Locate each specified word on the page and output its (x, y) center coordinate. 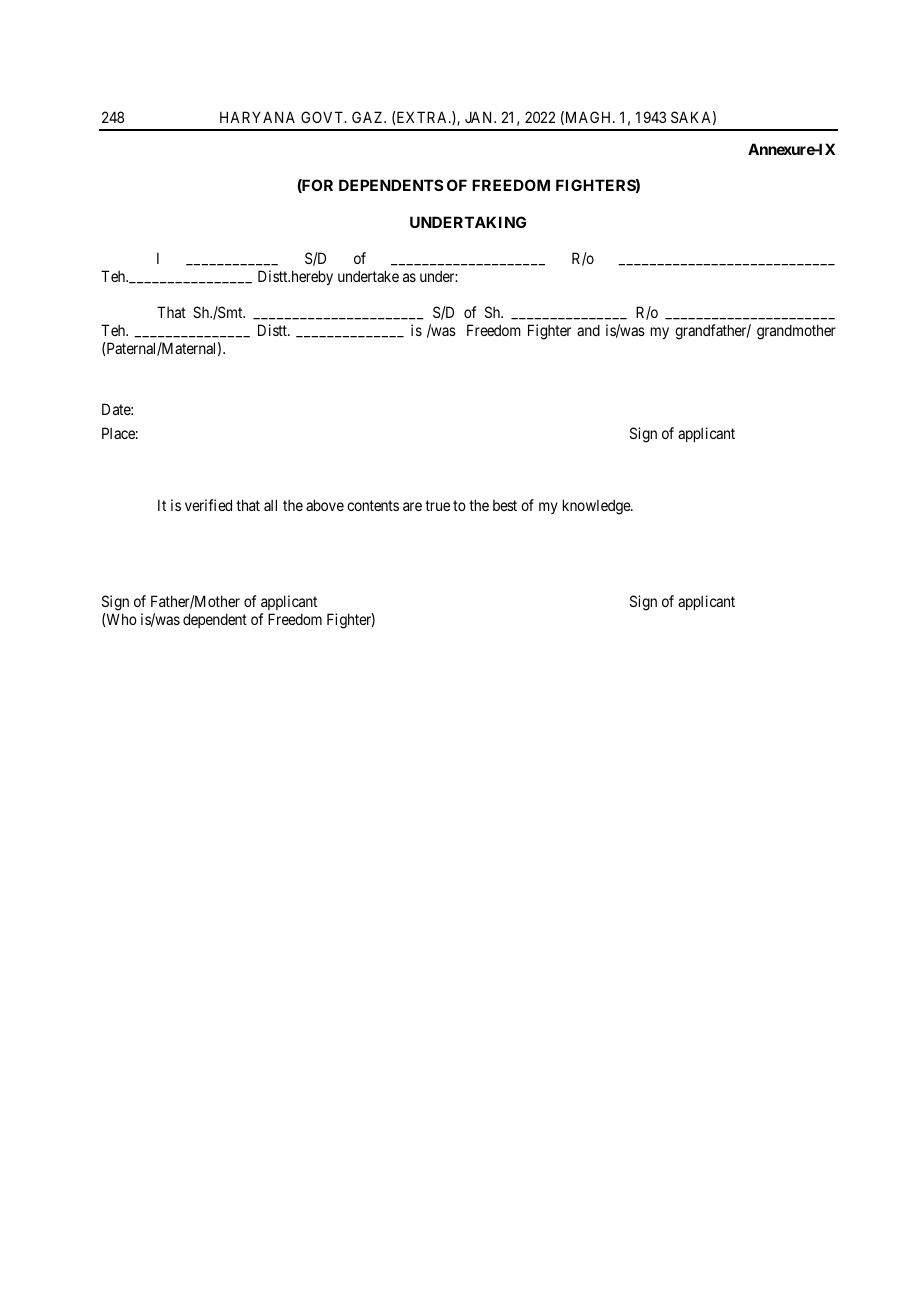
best (505, 505)
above (325, 505)
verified (208, 505)
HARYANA (257, 117)
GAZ (369, 117)
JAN (480, 117)
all (270, 505)
